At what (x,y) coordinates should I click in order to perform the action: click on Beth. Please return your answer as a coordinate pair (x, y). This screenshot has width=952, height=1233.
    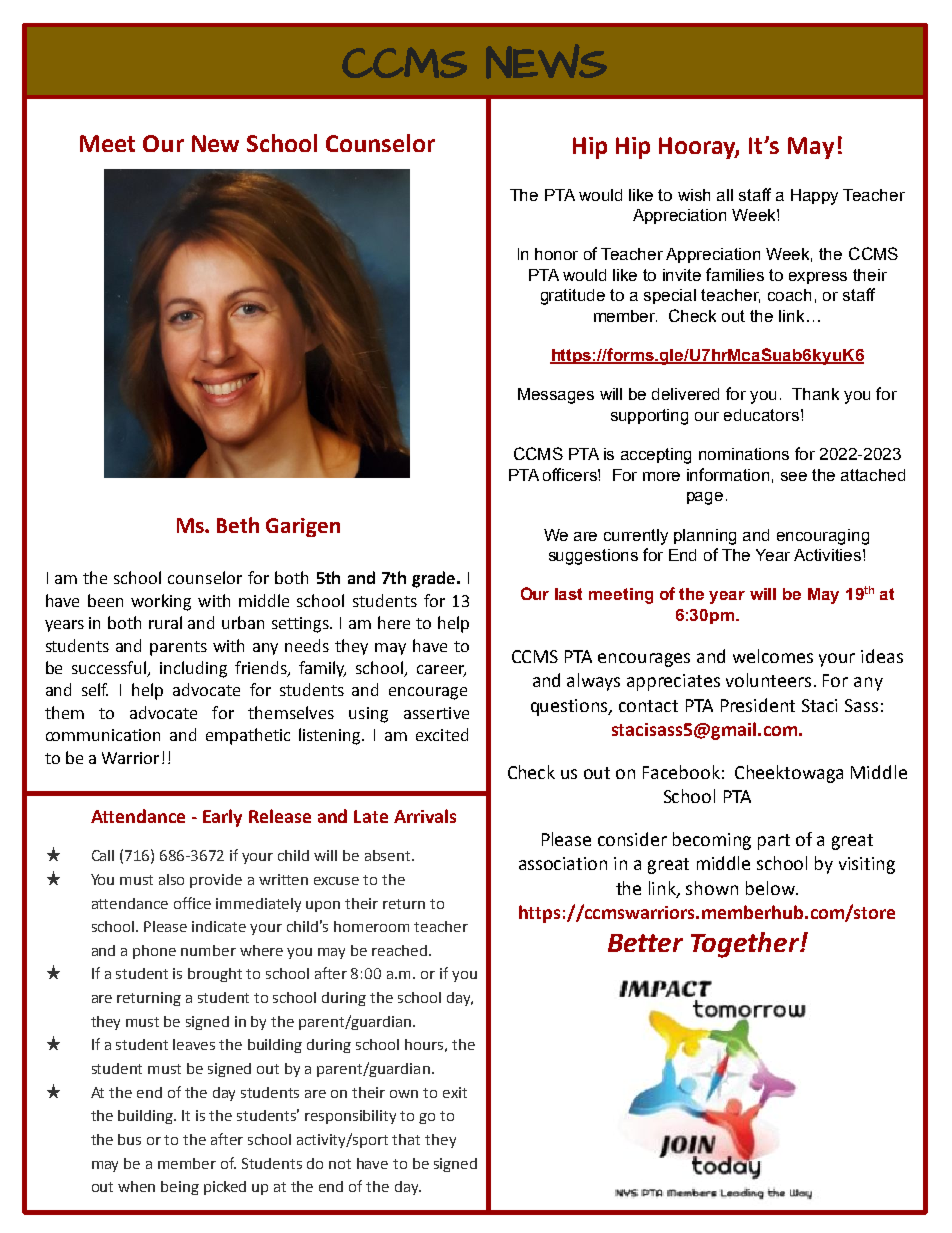
    Looking at the image, I should click on (238, 525).
